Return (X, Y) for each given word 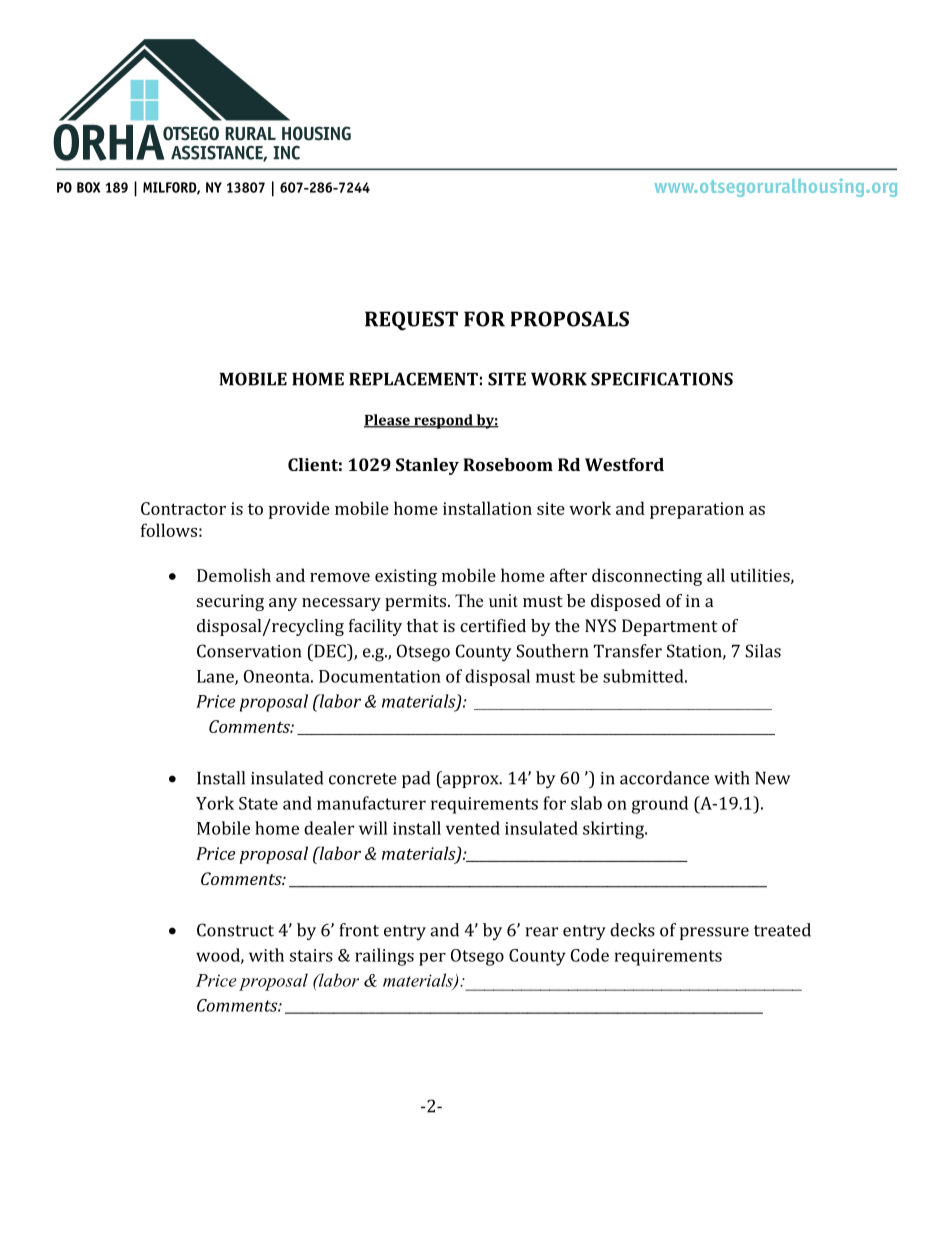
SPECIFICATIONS (662, 379)
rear (541, 932)
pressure (714, 933)
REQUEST (411, 321)
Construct (235, 930)
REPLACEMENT (413, 379)
